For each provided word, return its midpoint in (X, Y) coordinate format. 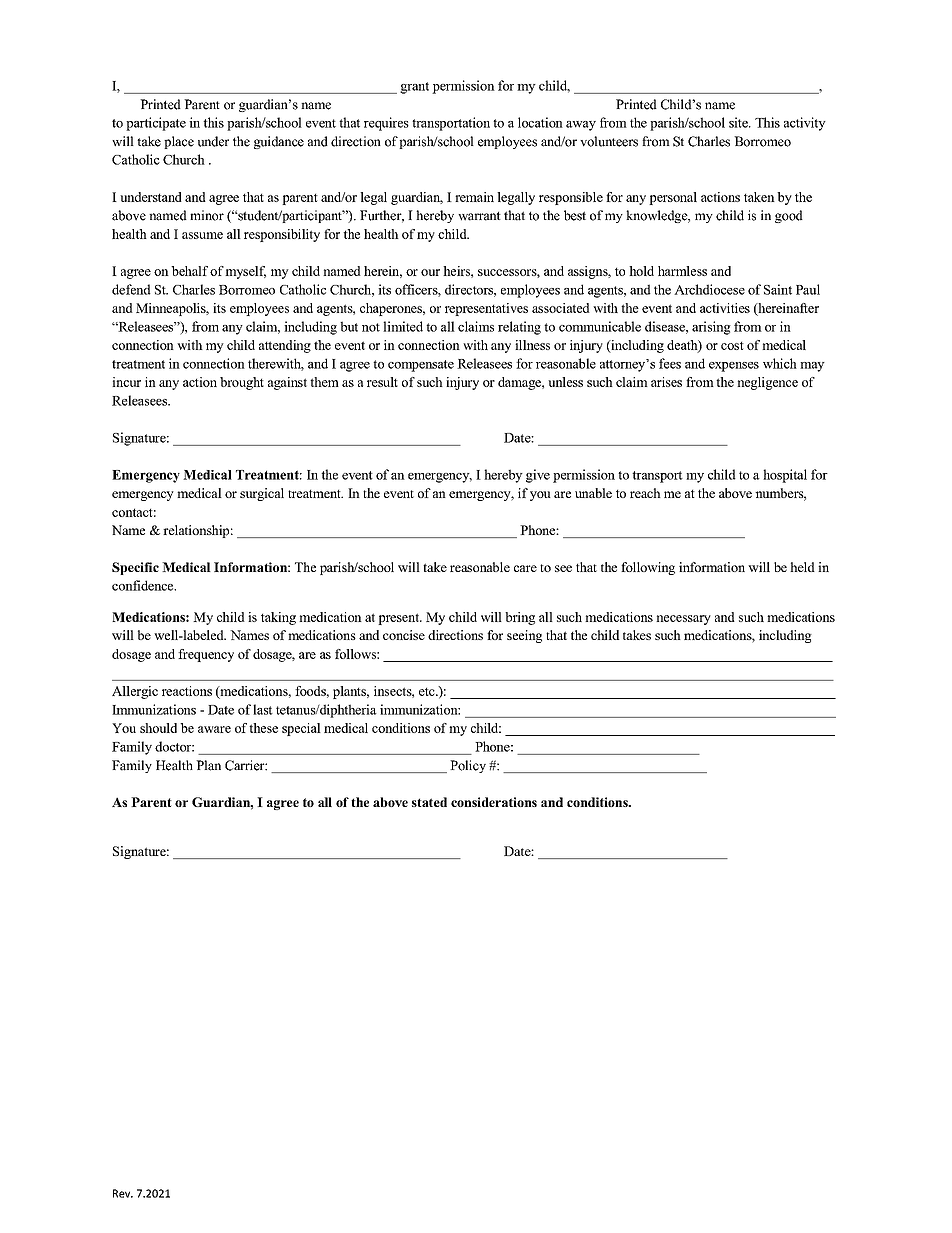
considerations (494, 802)
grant (414, 88)
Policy (468, 766)
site (739, 122)
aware (214, 729)
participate (156, 124)
